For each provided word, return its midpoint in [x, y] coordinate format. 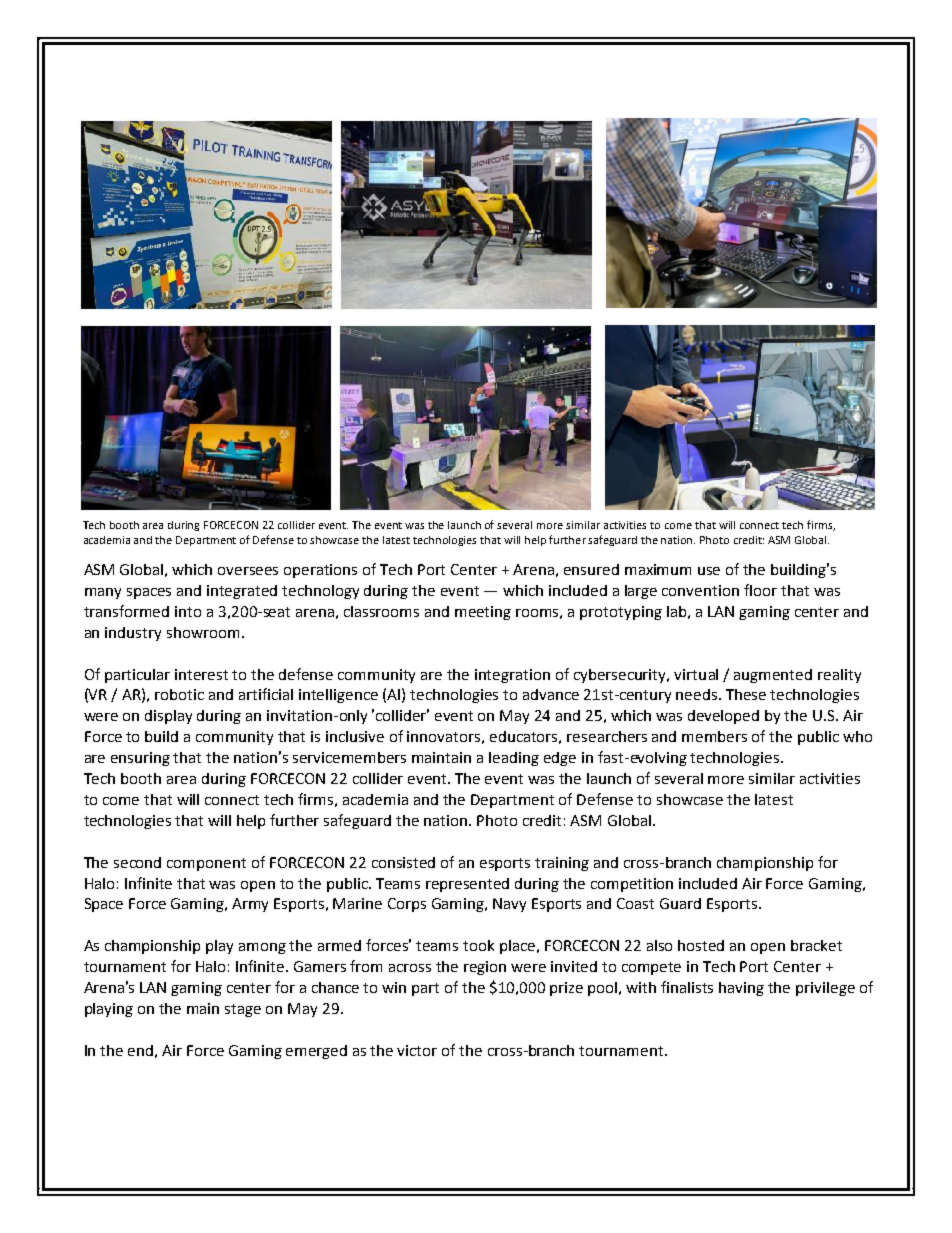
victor [417, 1050]
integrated [242, 592]
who [857, 736]
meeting [483, 613]
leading [514, 759]
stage [243, 1010]
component [206, 864]
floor [760, 590]
